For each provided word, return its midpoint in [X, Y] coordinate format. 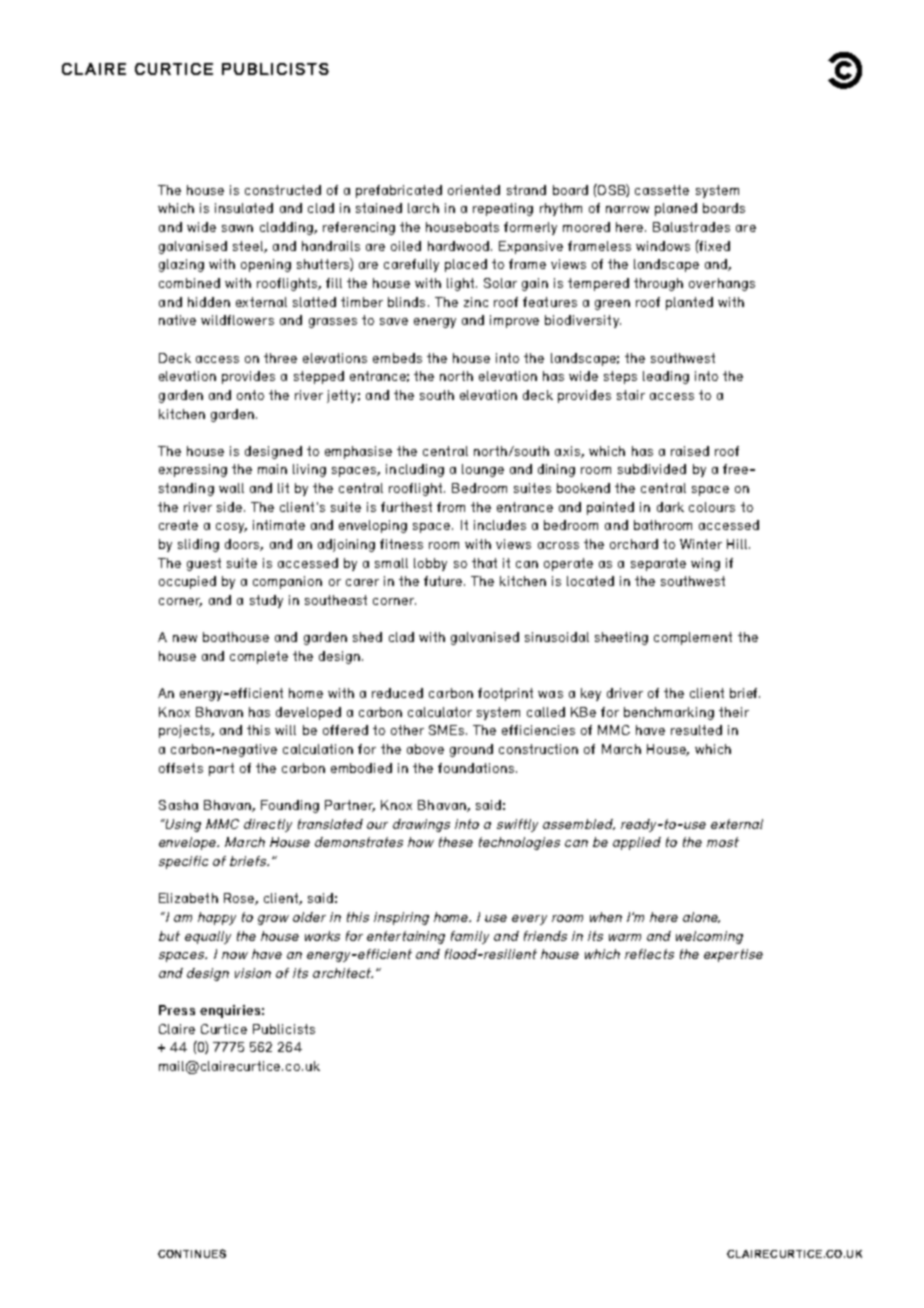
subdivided [652, 469]
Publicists [284, 1029]
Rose [240, 899]
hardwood [458, 246]
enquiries [230, 1011]
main [272, 469]
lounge [483, 470]
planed [676, 209]
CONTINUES [192, 1253]
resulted [696, 730]
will [285, 730]
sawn [237, 228]
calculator [440, 712]
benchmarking [669, 713]
